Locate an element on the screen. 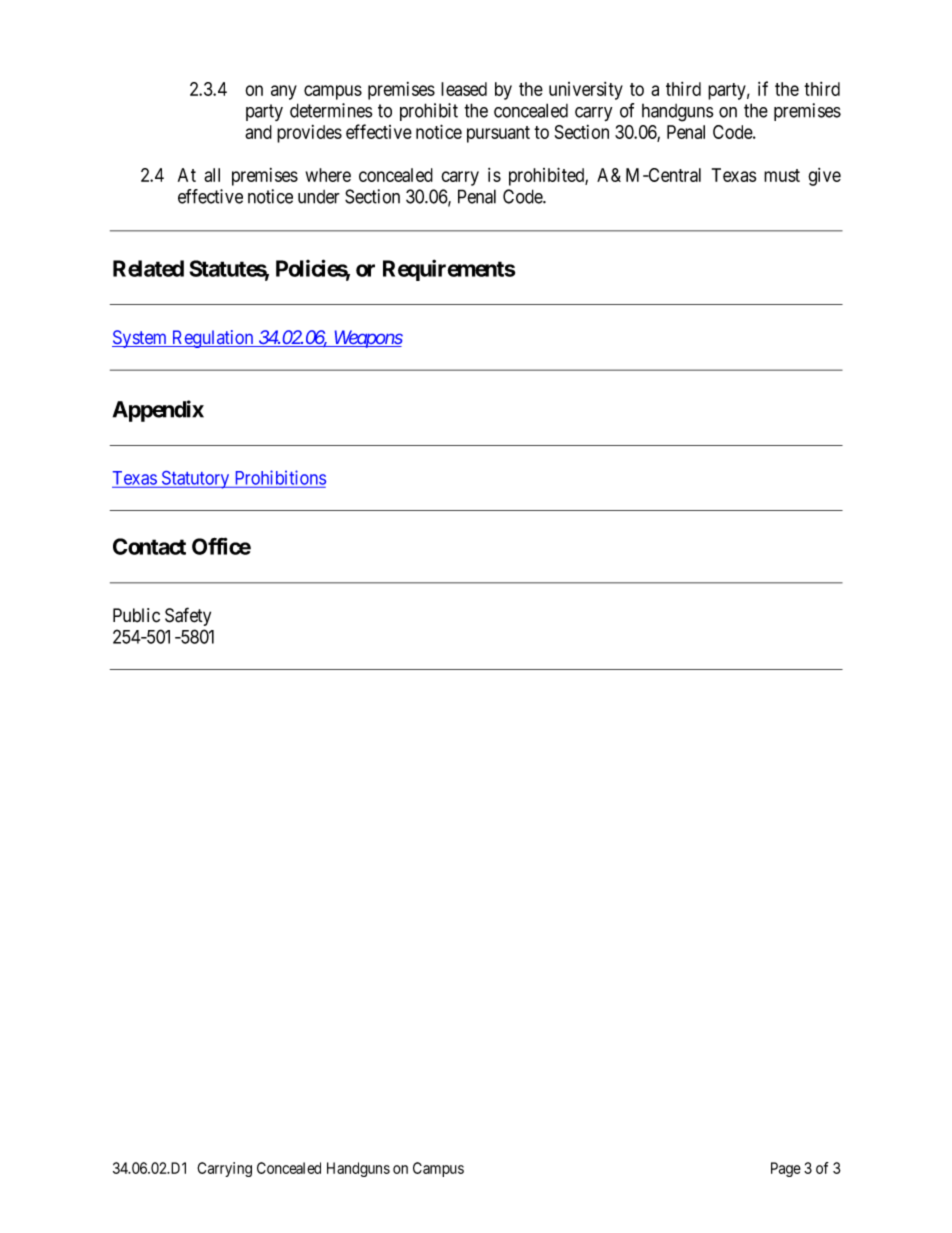 This screenshot has width=952, height=1233. Page is located at coordinates (786, 1169).
